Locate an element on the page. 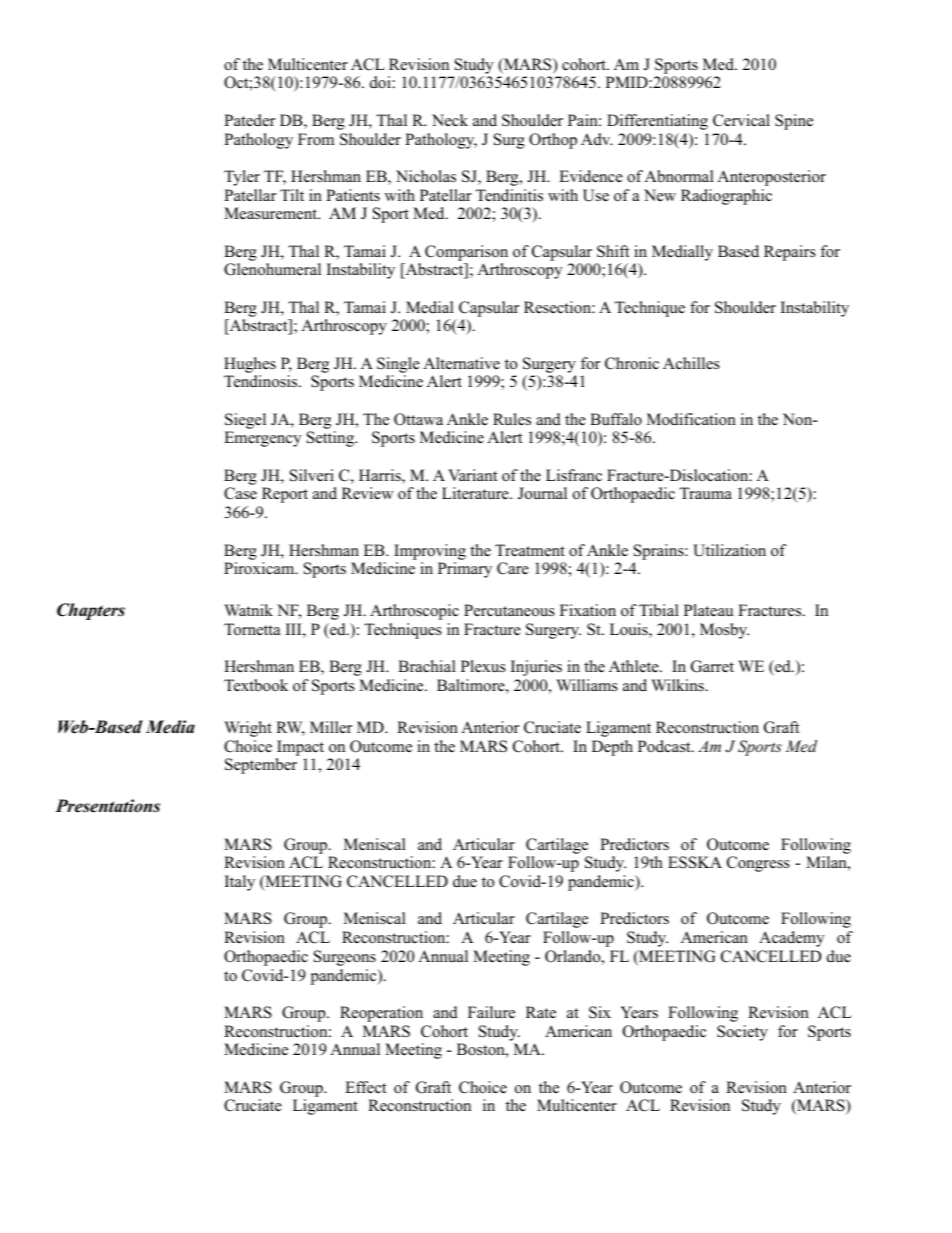 Image resolution: width=952 pixels, height=1233 pixels. Primary is located at coordinates (465, 570).
